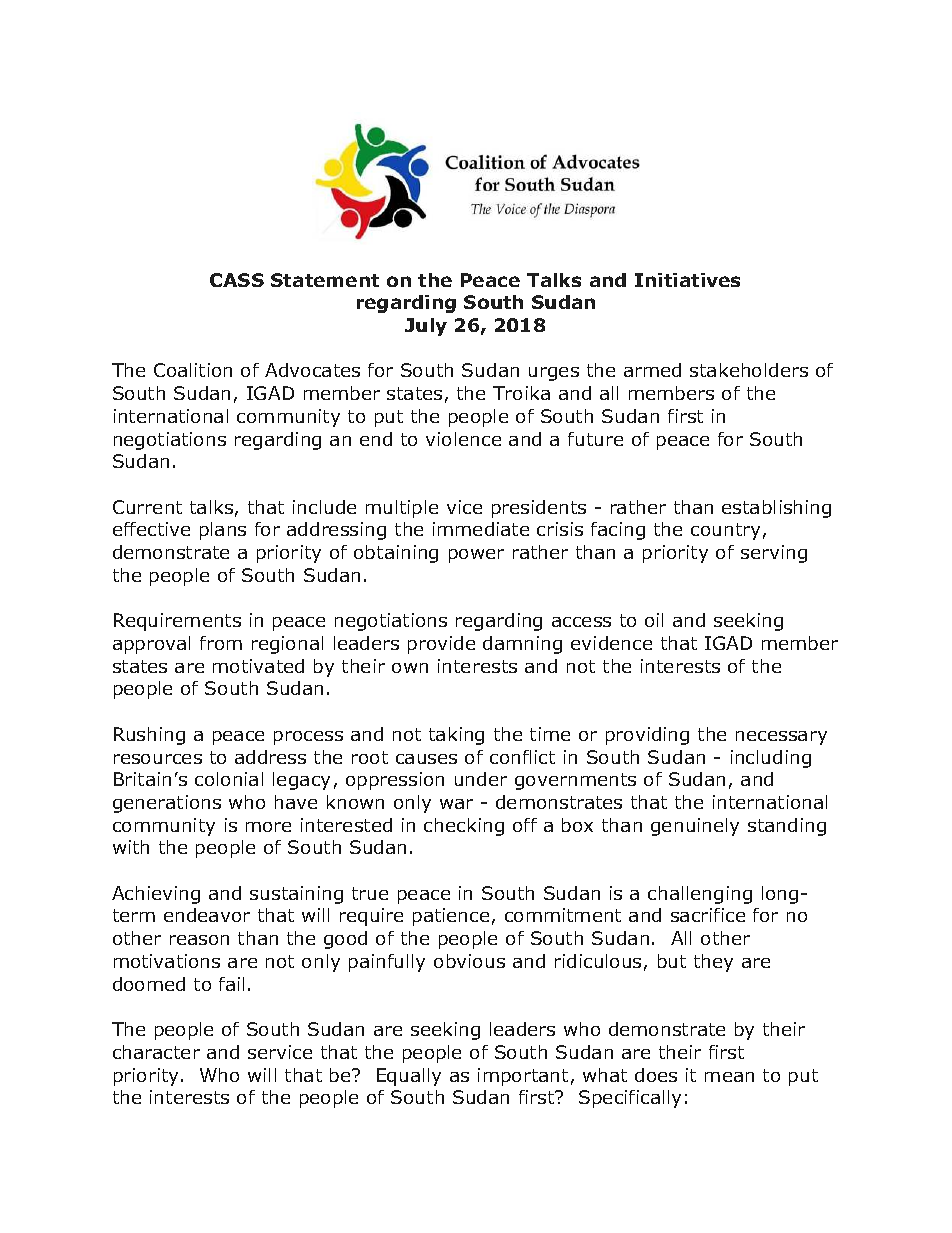 This screenshot has width=952, height=1233. I want to click on Initiatives, so click(687, 280).
